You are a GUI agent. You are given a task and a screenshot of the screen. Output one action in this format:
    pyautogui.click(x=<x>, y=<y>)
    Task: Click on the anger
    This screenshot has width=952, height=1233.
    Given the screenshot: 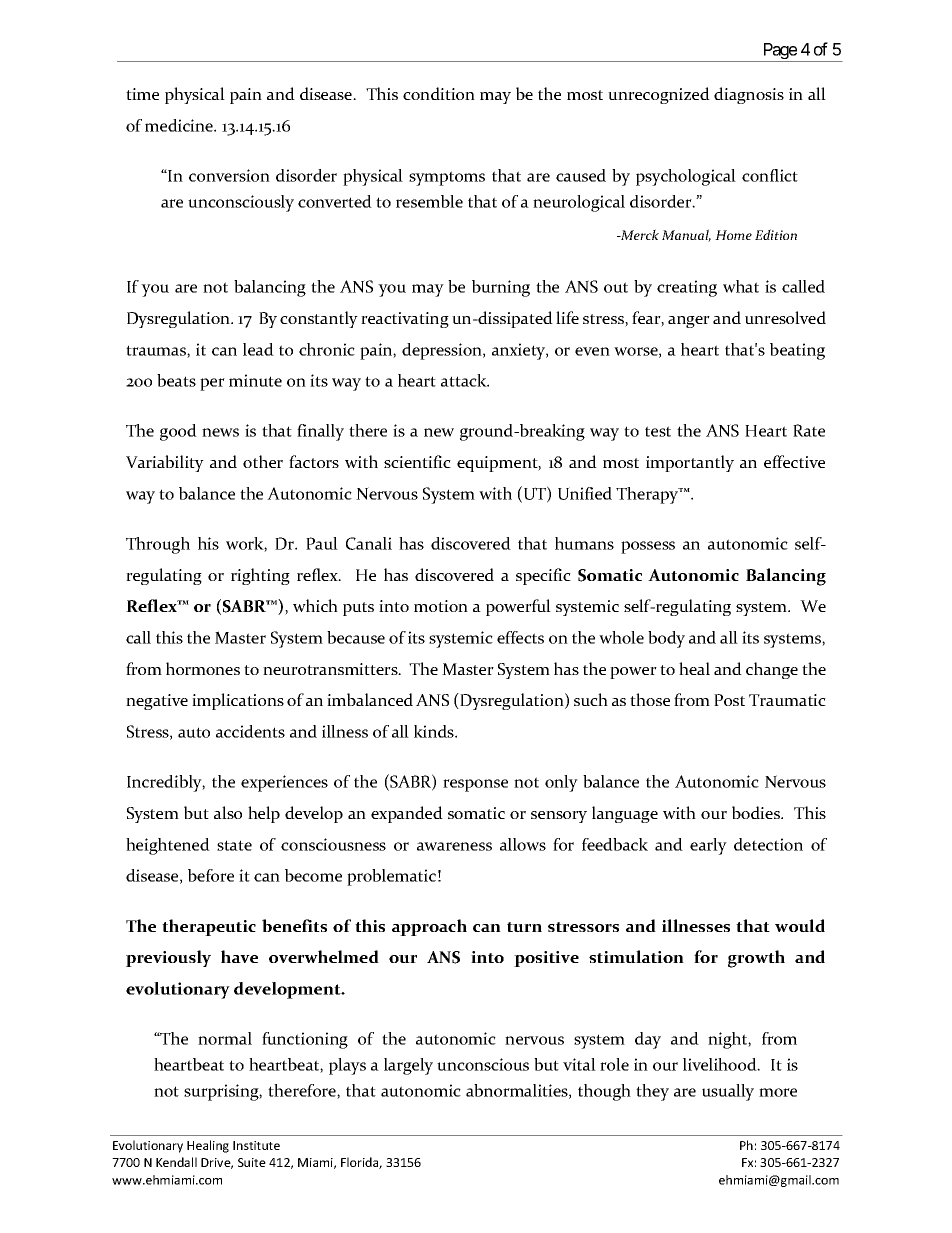 What is the action you would take?
    pyautogui.click(x=689, y=322)
